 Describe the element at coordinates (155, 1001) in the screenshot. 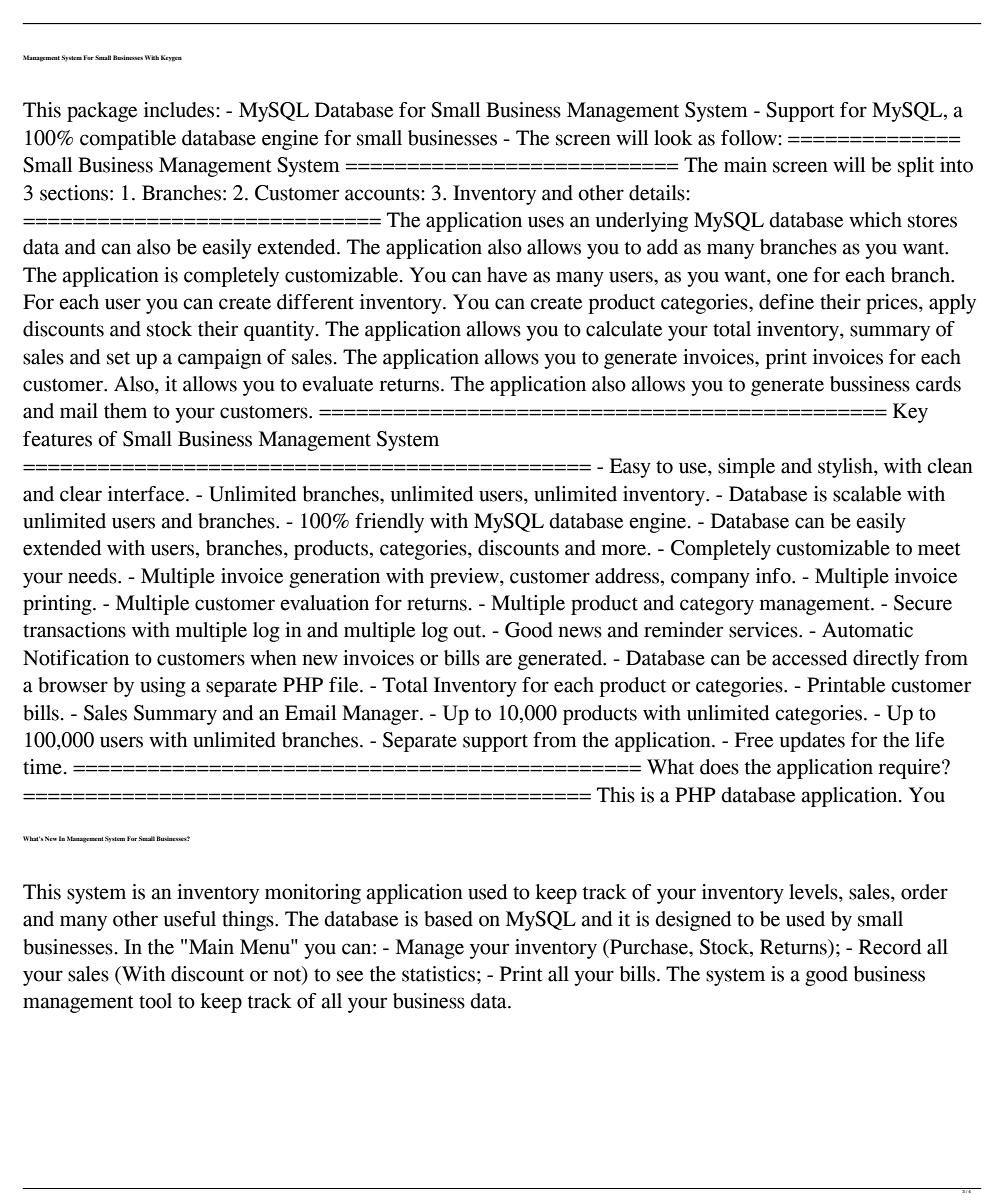

I see `tool` at that location.
